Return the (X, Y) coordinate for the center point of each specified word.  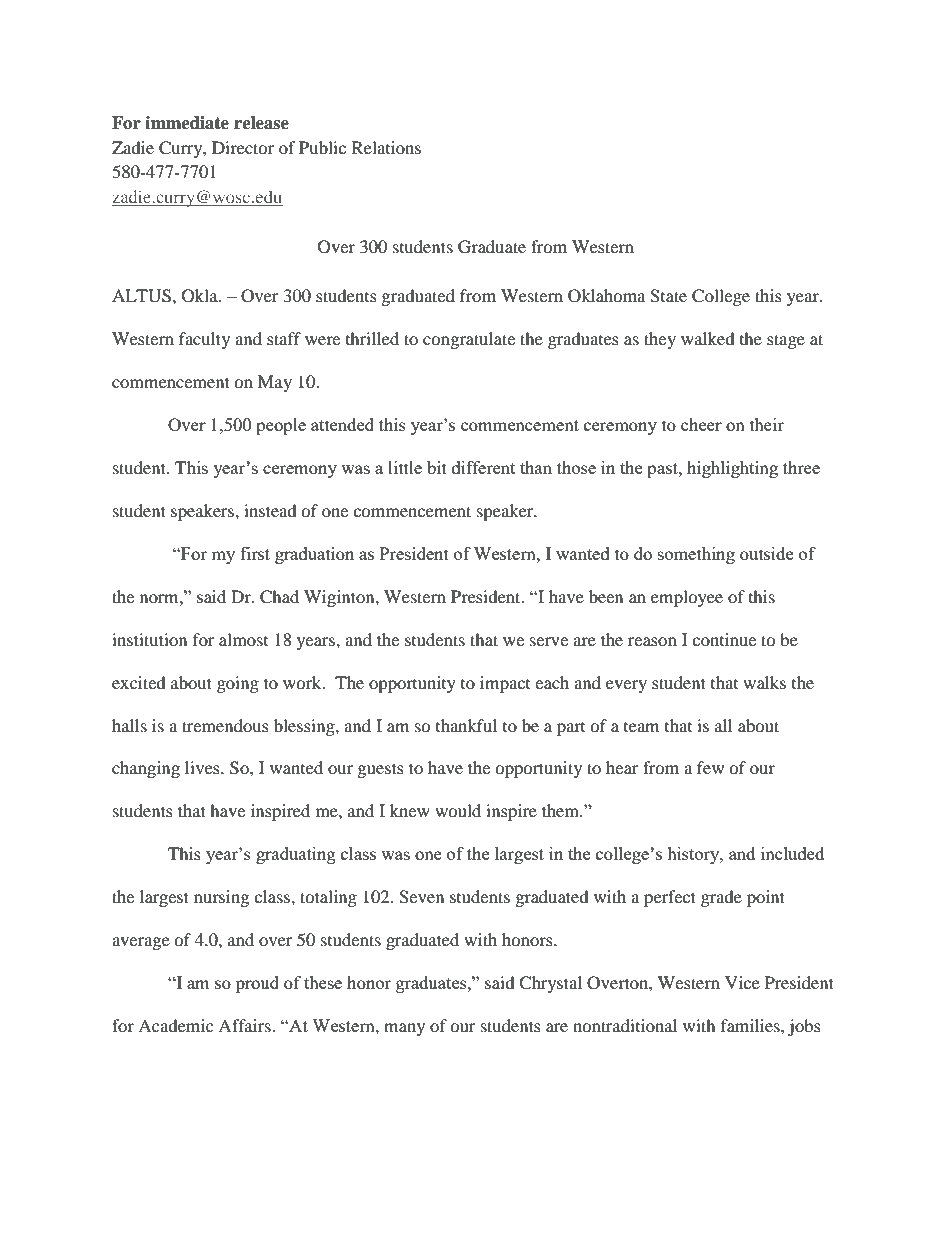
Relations (386, 147)
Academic (175, 1025)
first (255, 553)
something (696, 555)
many (404, 1029)
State (668, 296)
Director (243, 147)
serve (549, 641)
